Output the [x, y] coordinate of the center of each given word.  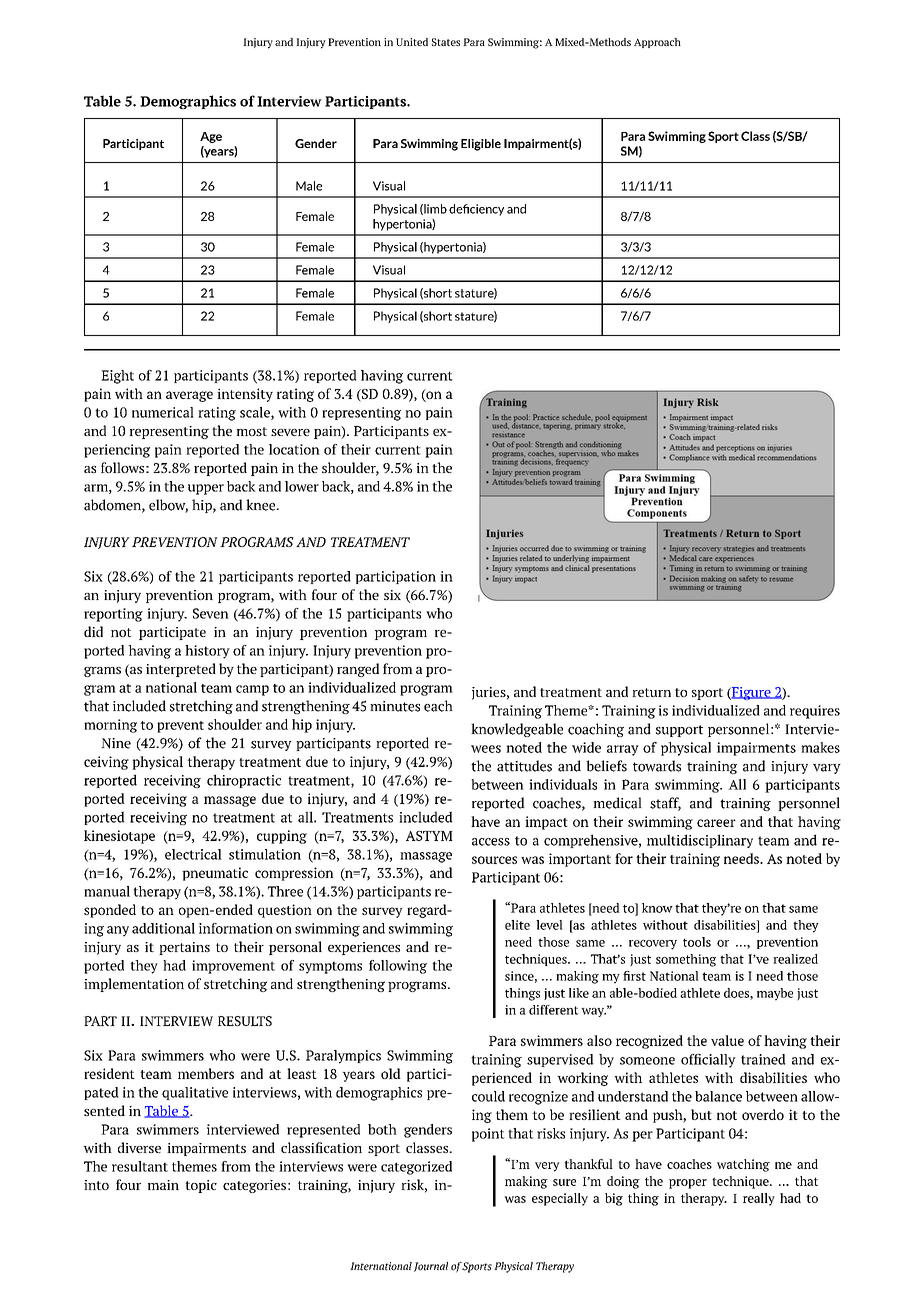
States [446, 42]
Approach [657, 43]
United [412, 42]
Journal [431, 1267]
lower [302, 486]
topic [201, 1186]
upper [206, 489]
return [651, 692]
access [491, 842]
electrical [193, 854]
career [716, 823]
